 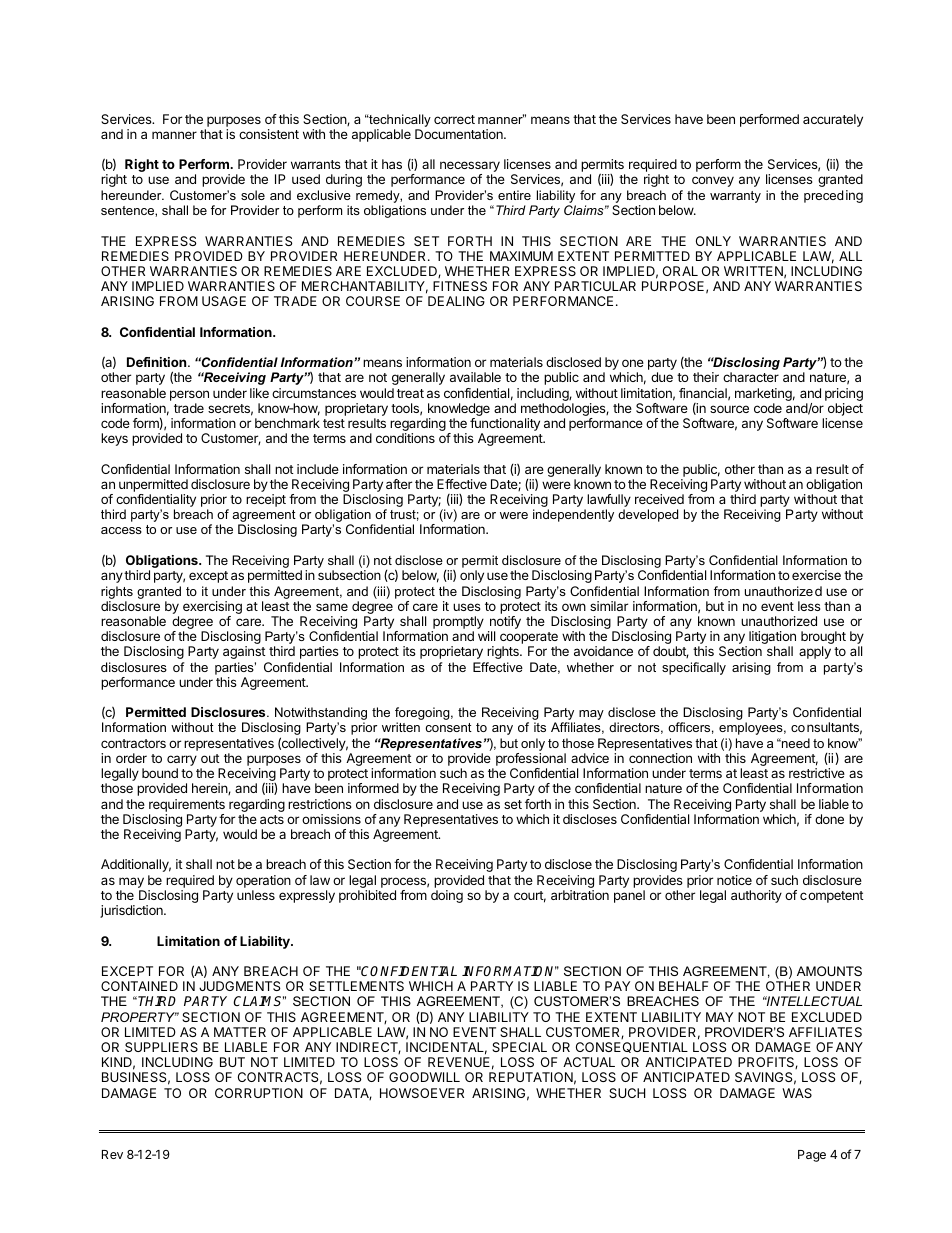 What do you see at coordinates (729, 409) in the screenshot?
I see `source` at bounding box center [729, 409].
